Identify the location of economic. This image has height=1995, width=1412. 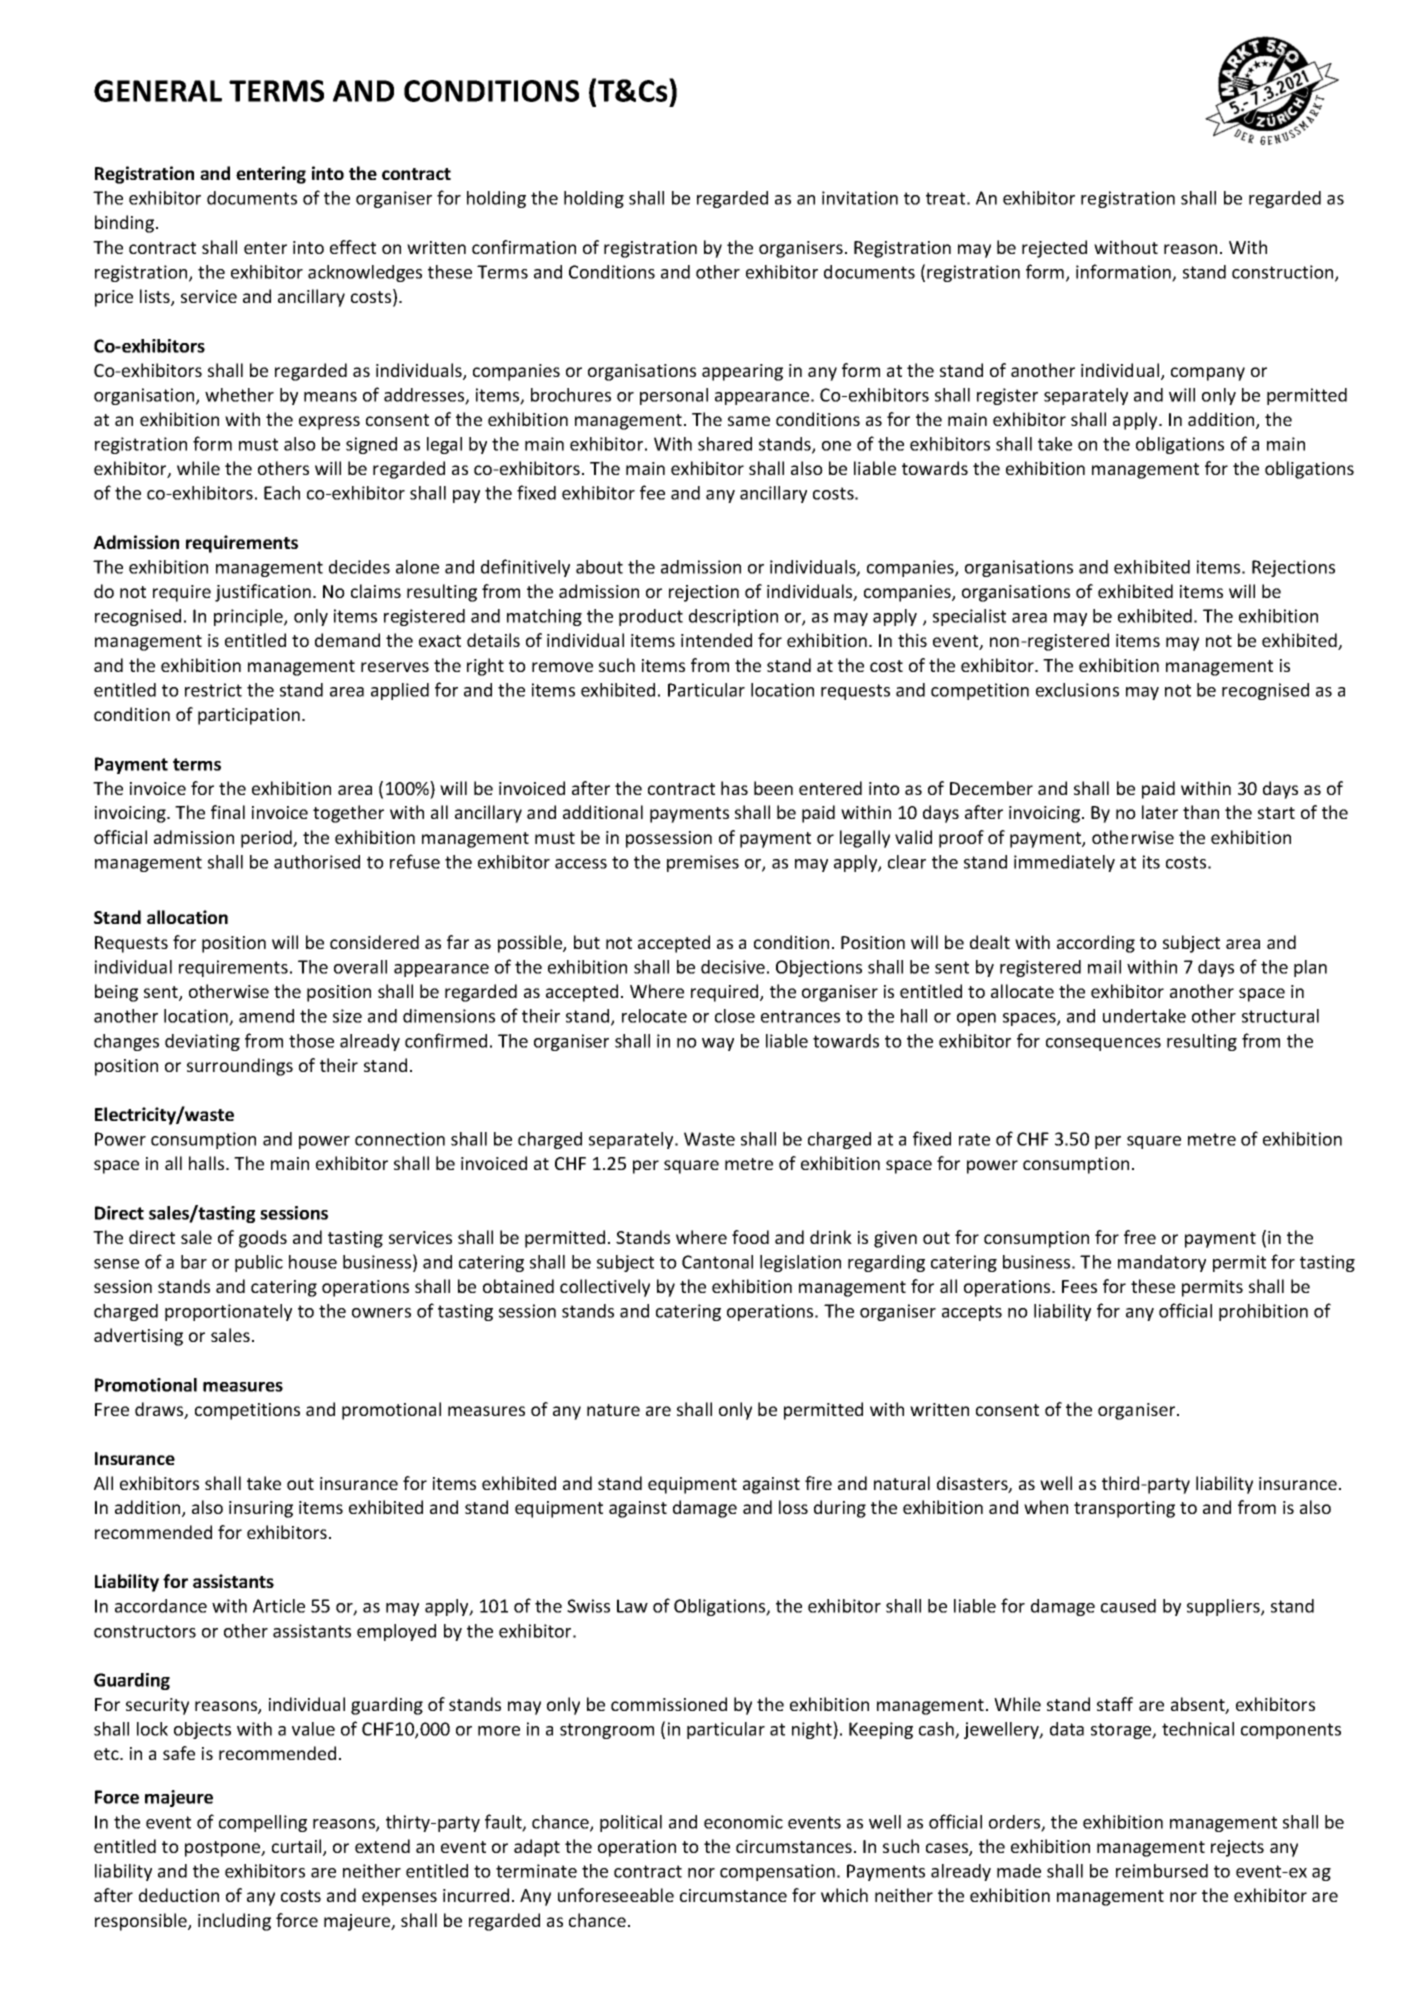
(743, 1822).
